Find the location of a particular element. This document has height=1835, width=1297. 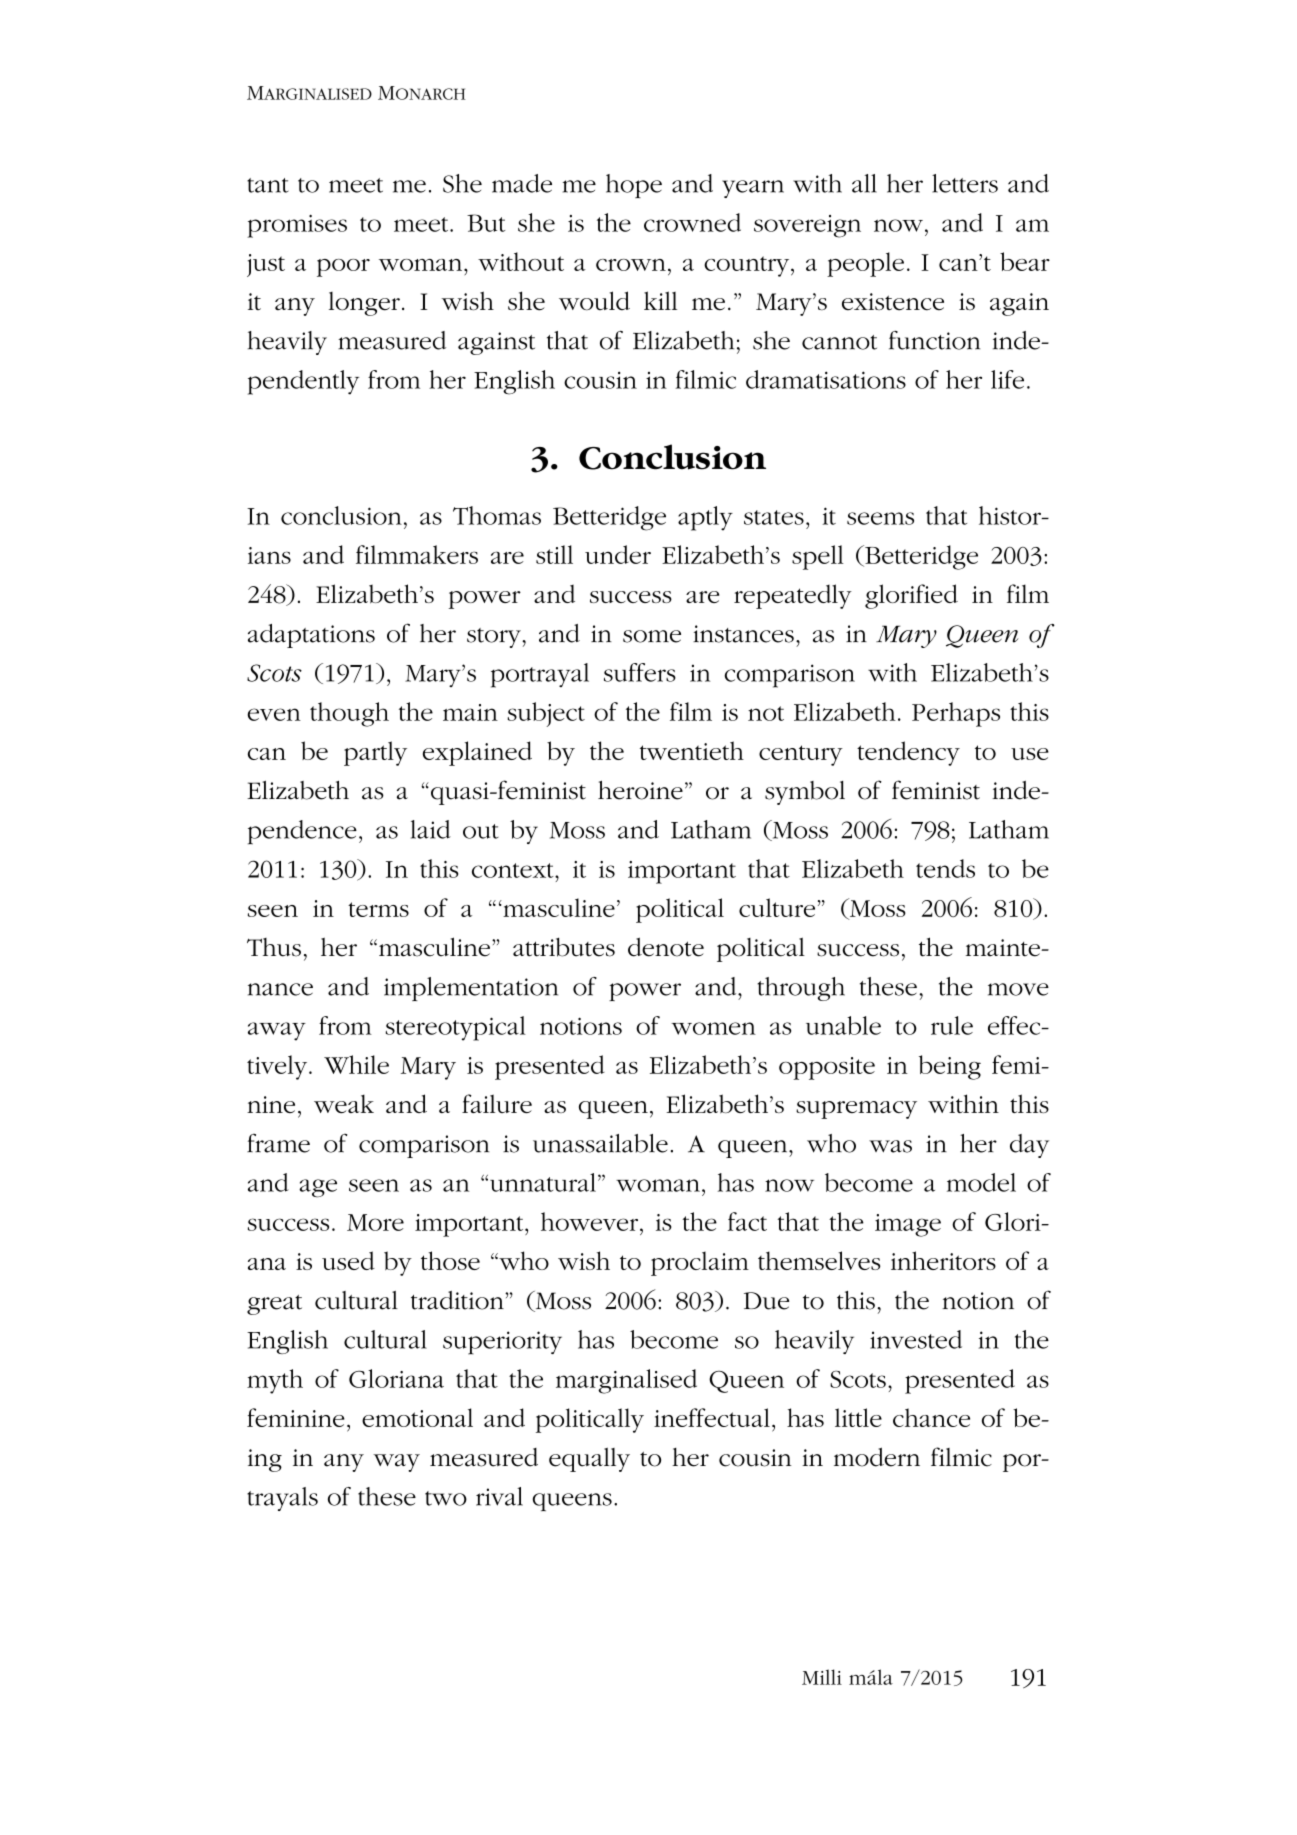

modern is located at coordinates (877, 1457).
